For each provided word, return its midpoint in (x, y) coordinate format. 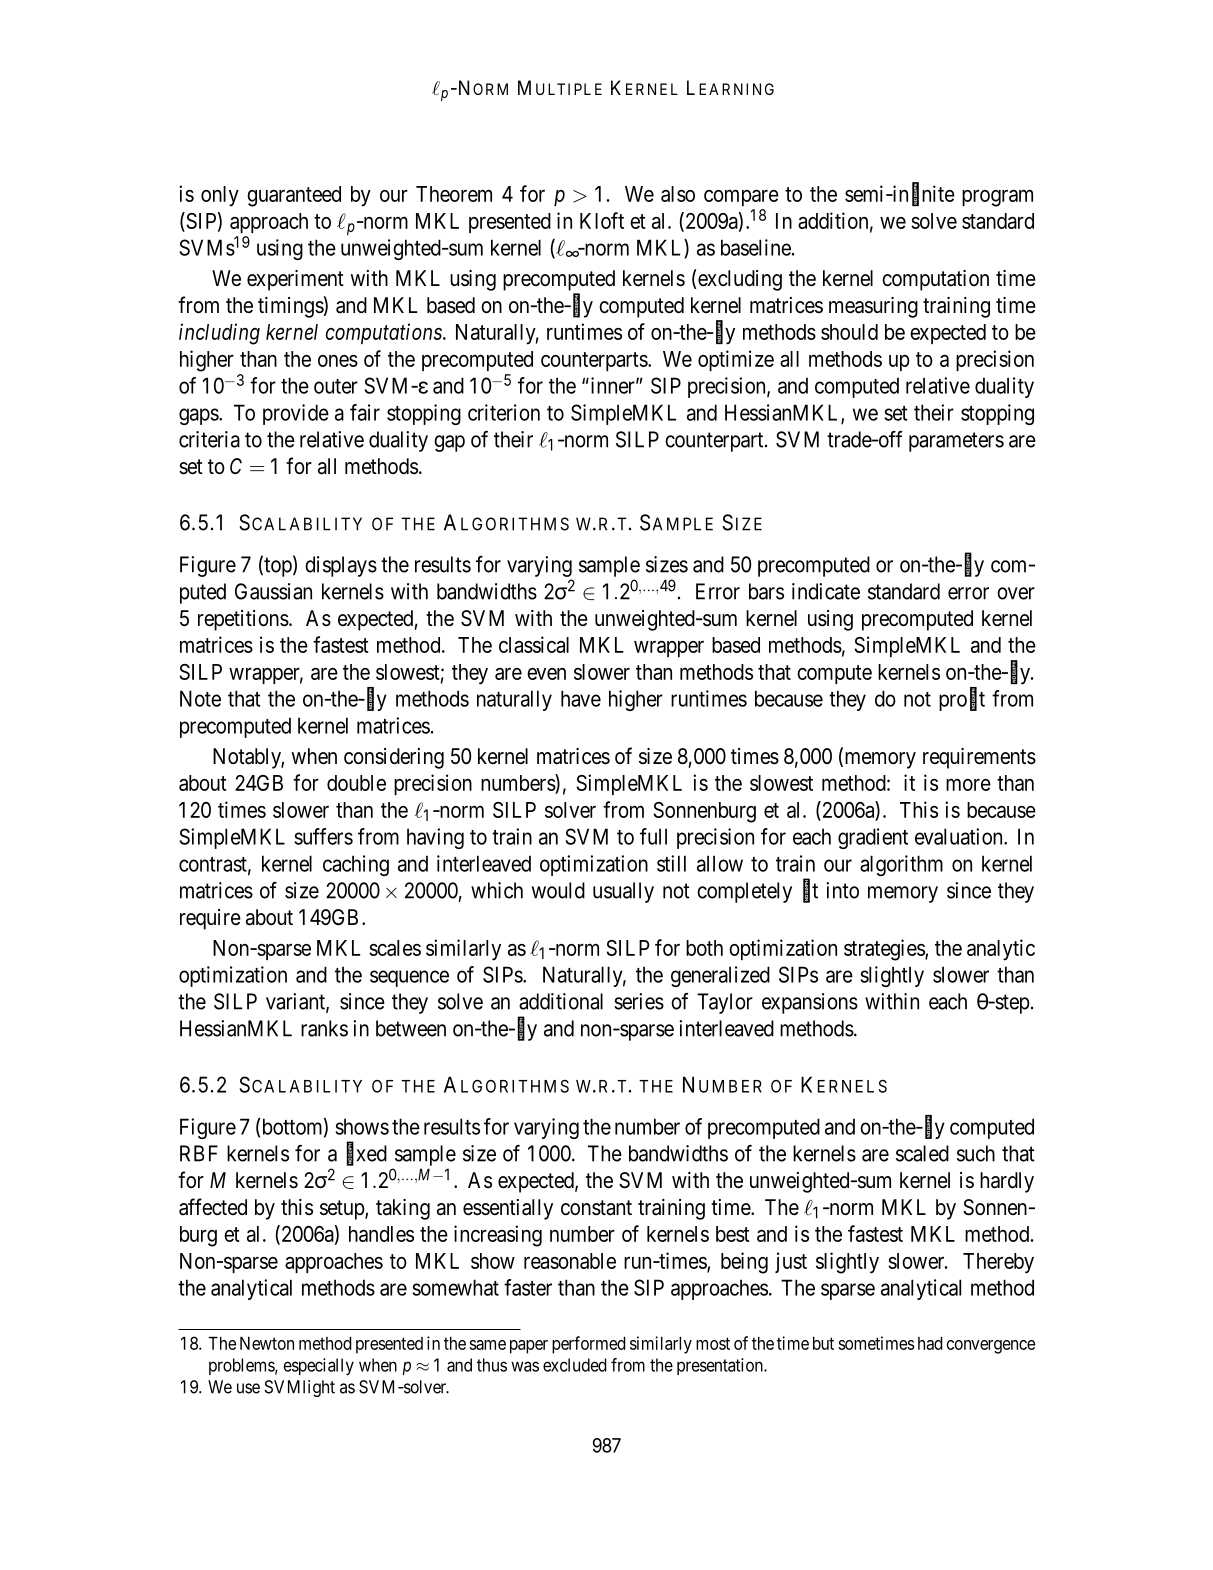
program (997, 198)
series (639, 1001)
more (968, 784)
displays (341, 566)
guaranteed (294, 196)
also (678, 194)
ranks (324, 1028)
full (653, 836)
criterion (504, 412)
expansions (810, 1003)
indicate (826, 591)
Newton (267, 1343)
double (356, 783)
